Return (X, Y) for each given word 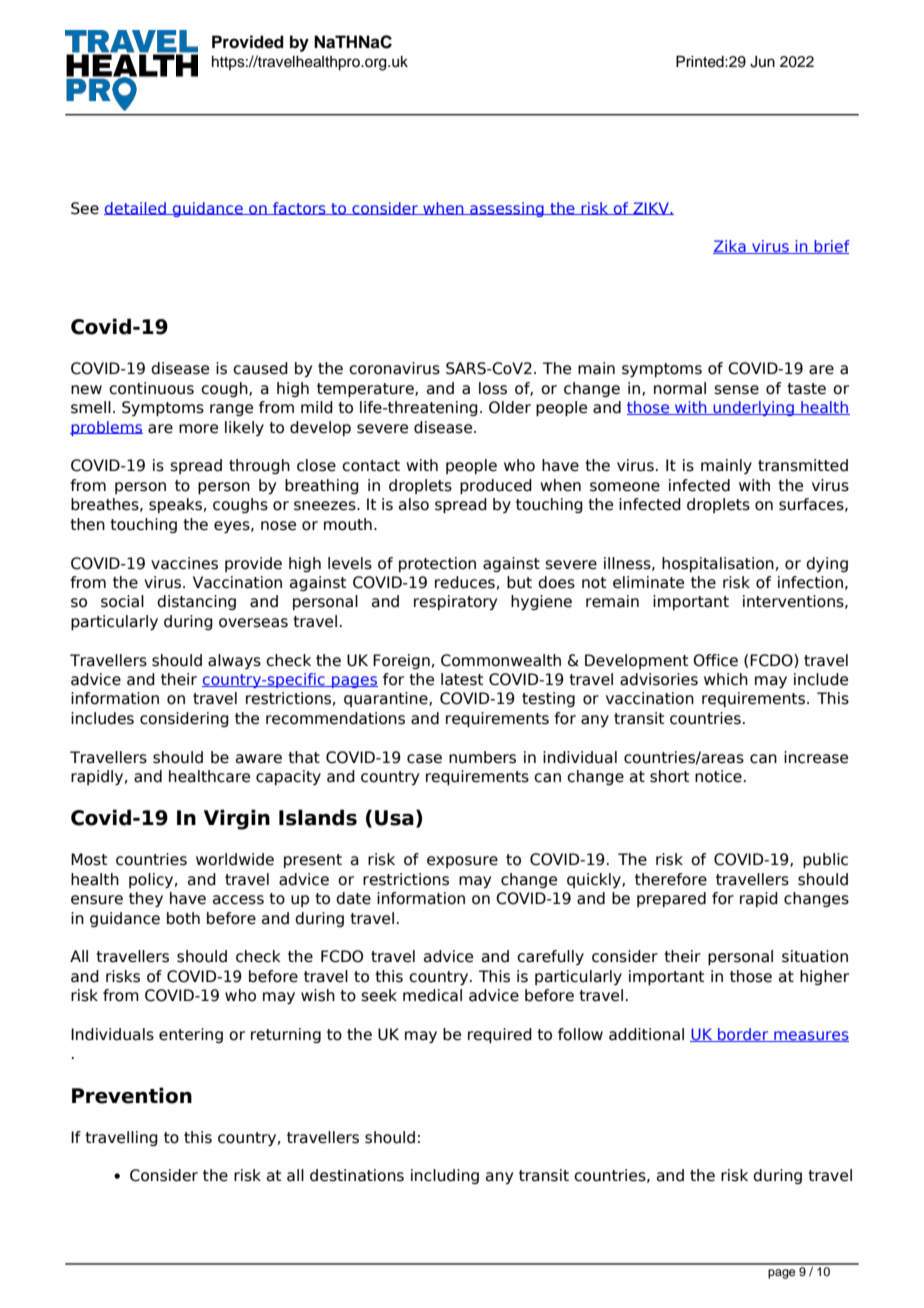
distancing (196, 602)
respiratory (455, 602)
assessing (507, 209)
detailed (136, 208)
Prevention (132, 1095)
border (743, 1035)
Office (715, 660)
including (445, 1176)
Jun (762, 62)
